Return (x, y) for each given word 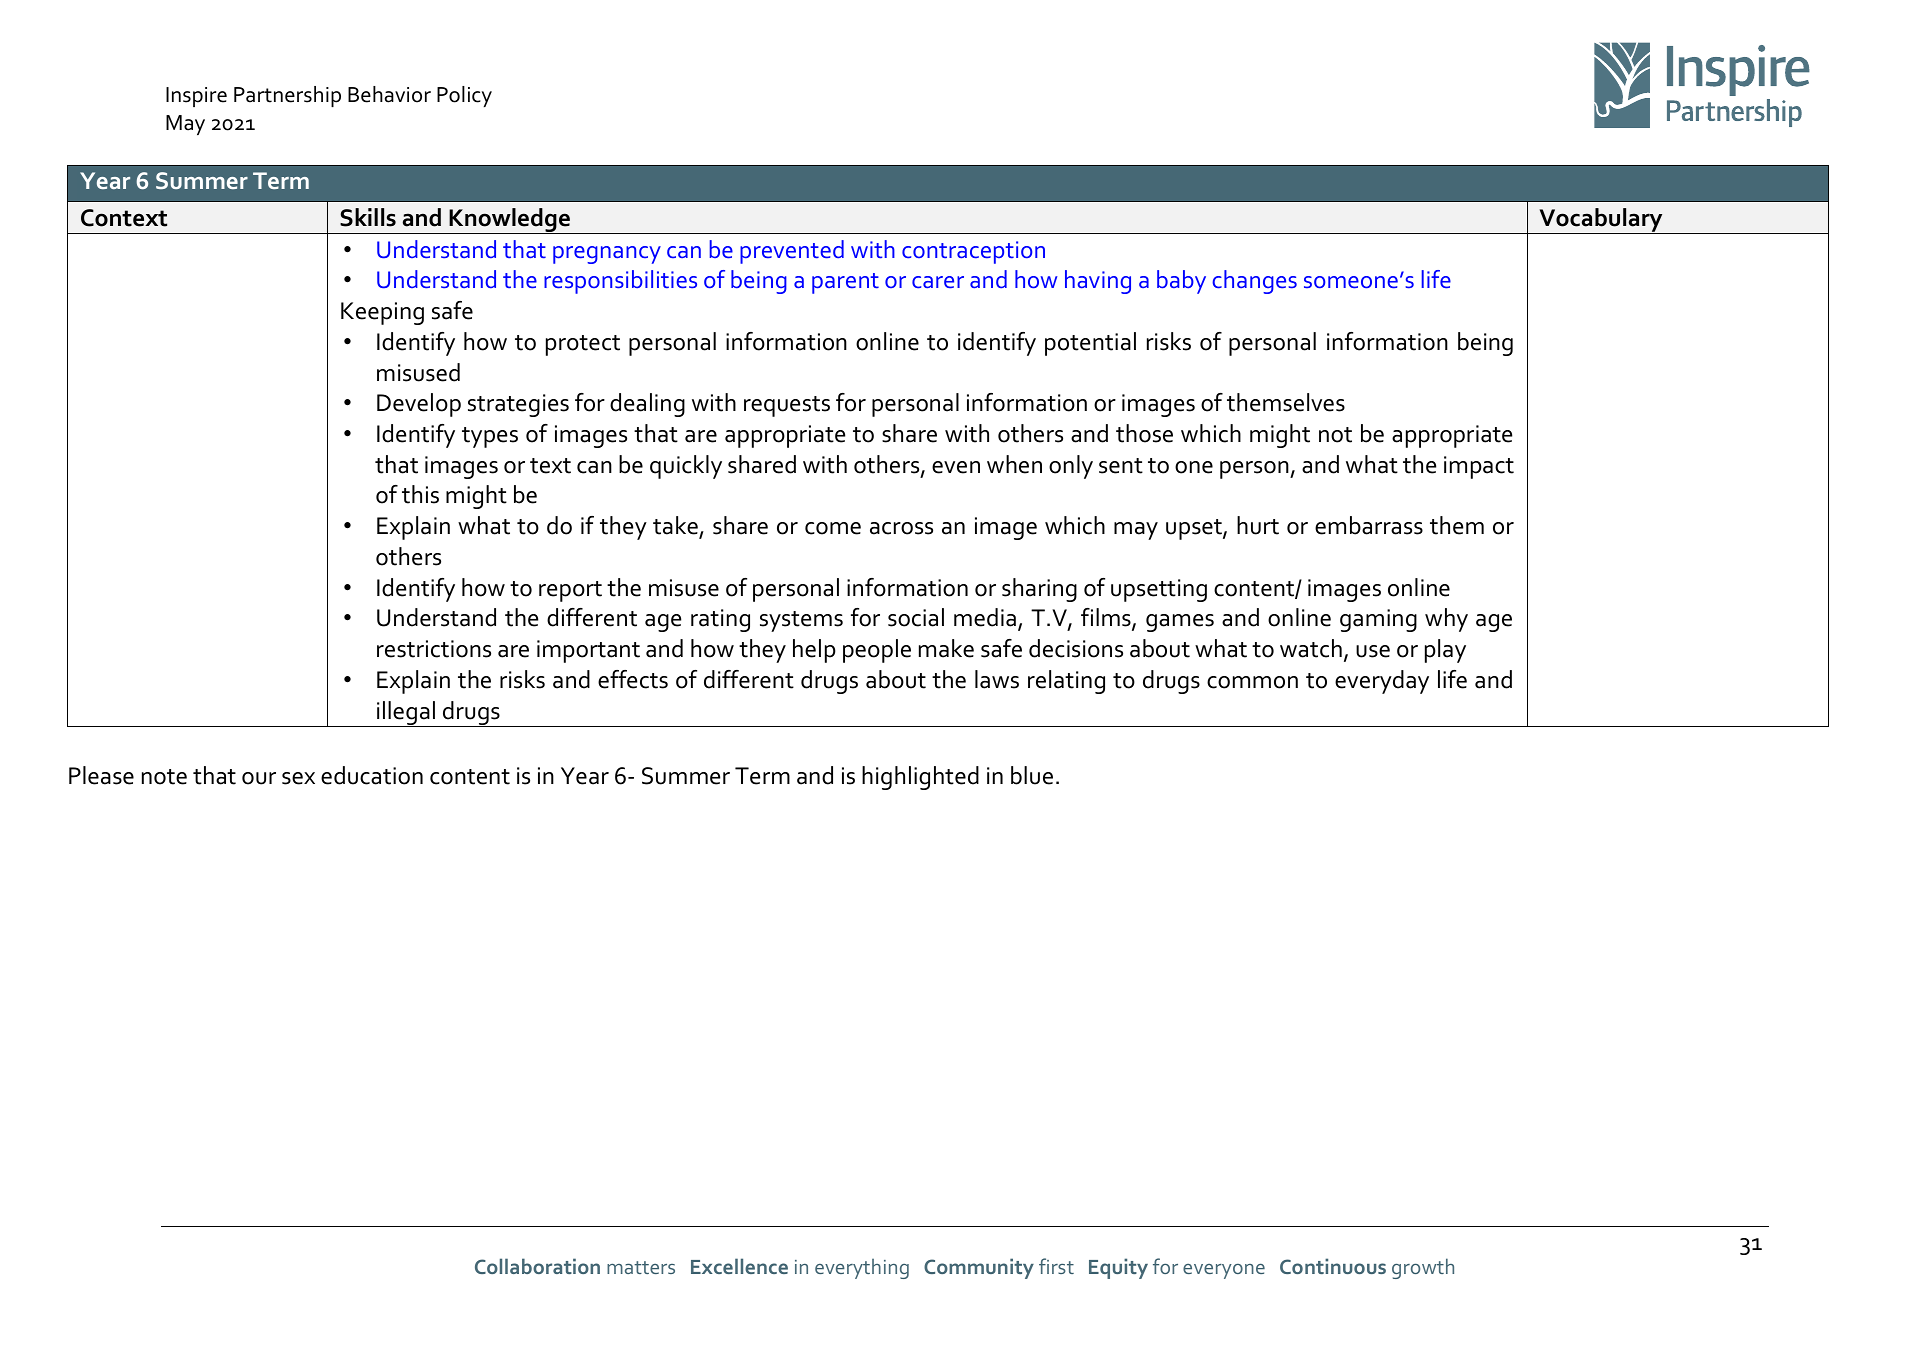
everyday (1382, 682)
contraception (973, 252)
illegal (406, 714)
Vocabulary (1601, 221)
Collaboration (537, 1266)
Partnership (287, 96)
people (877, 651)
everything (862, 1269)
